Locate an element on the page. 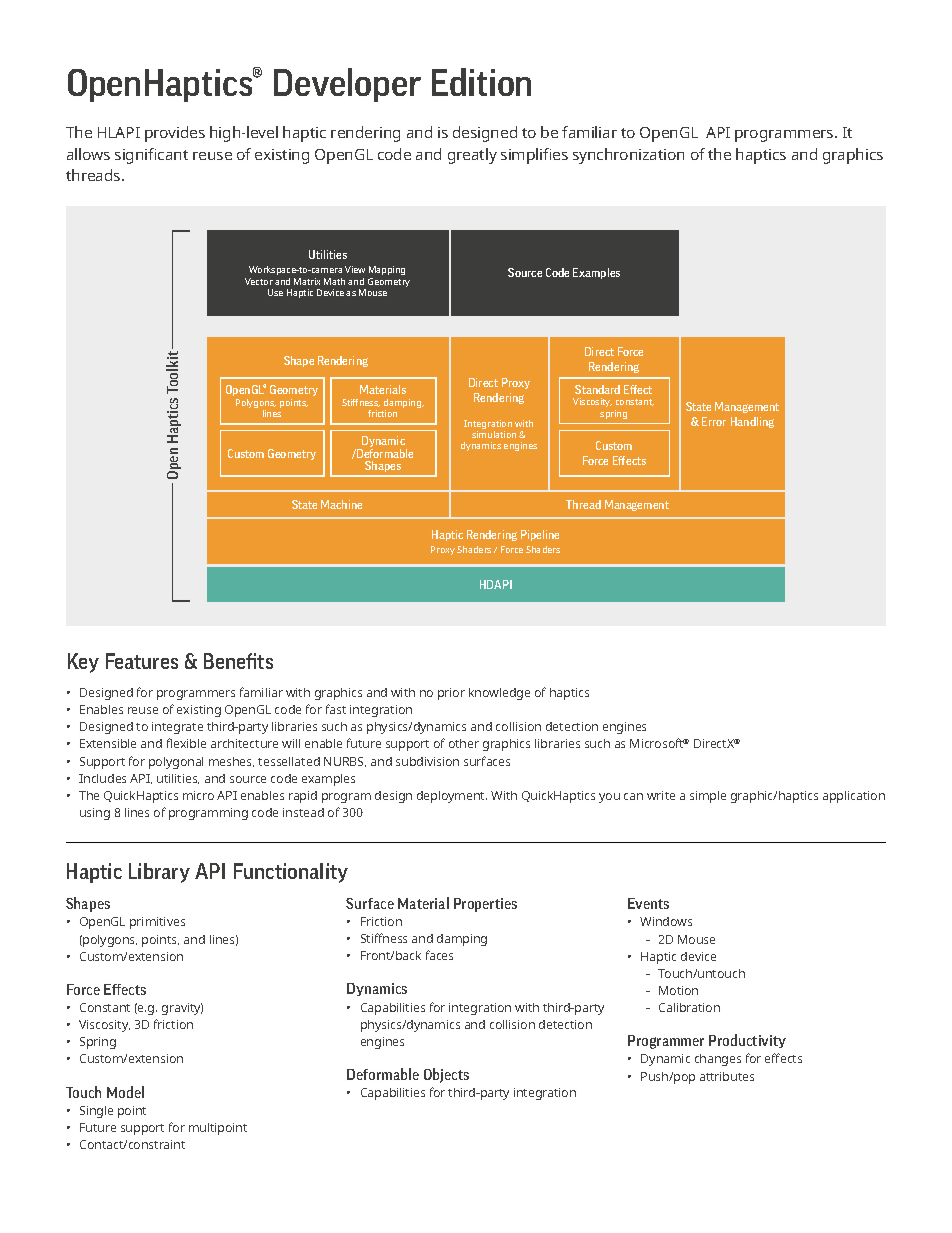 The width and height of the page is (952, 1233). Handling is located at coordinates (752, 422).
